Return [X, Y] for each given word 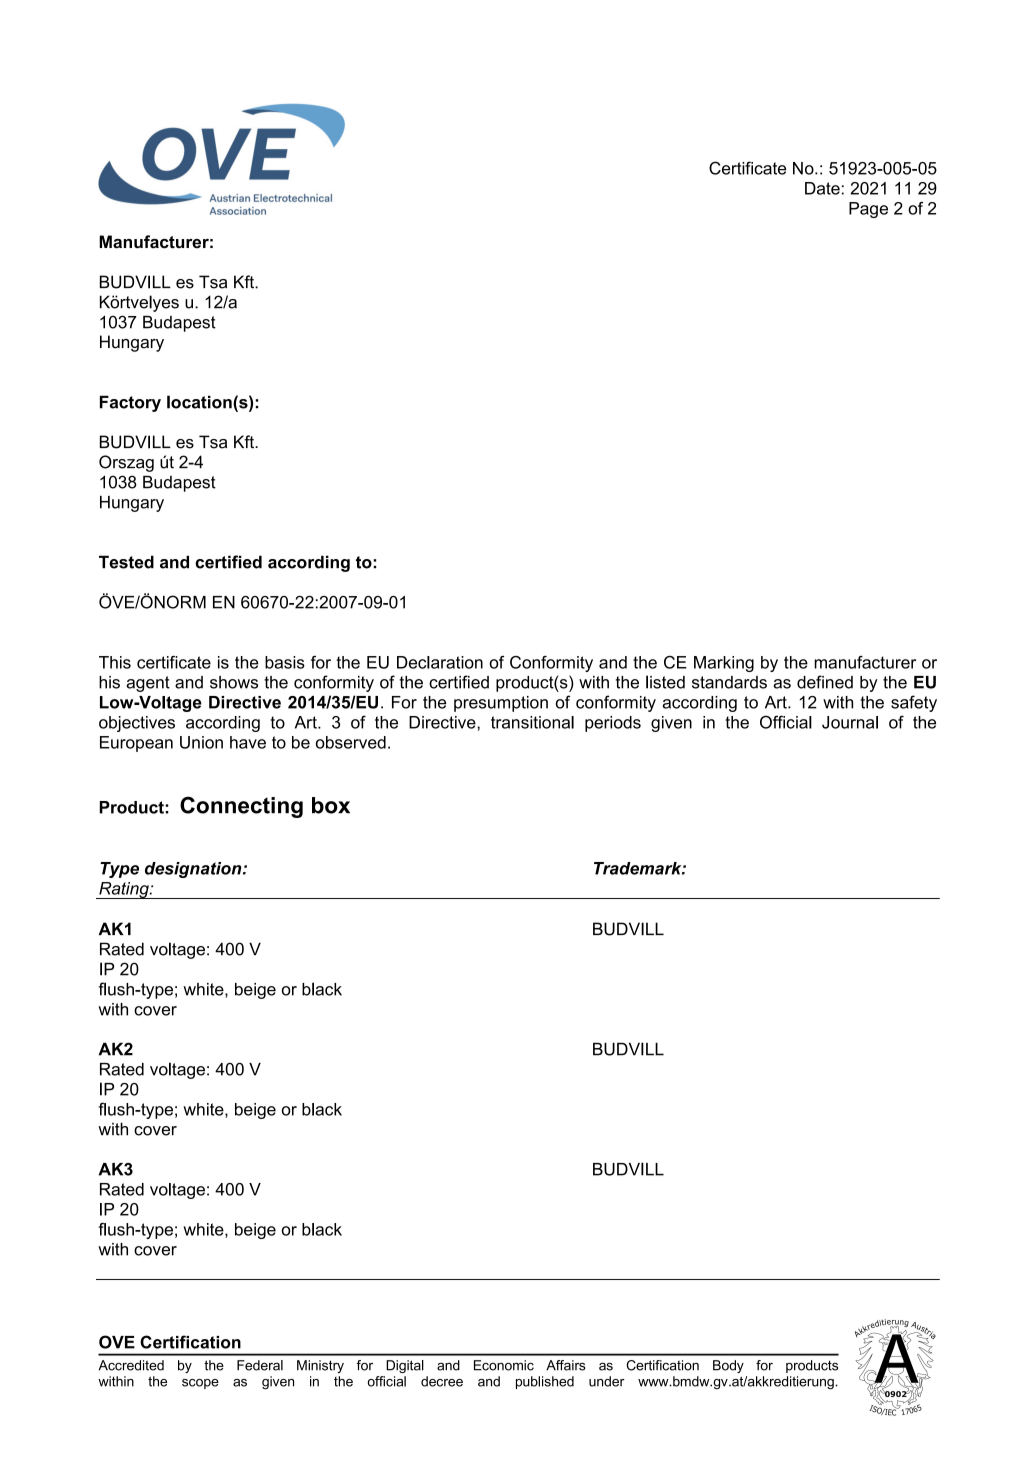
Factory [130, 404]
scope [200, 1384]
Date [822, 188]
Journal [850, 722]
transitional [532, 722]
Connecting [241, 807]
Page [868, 210]
